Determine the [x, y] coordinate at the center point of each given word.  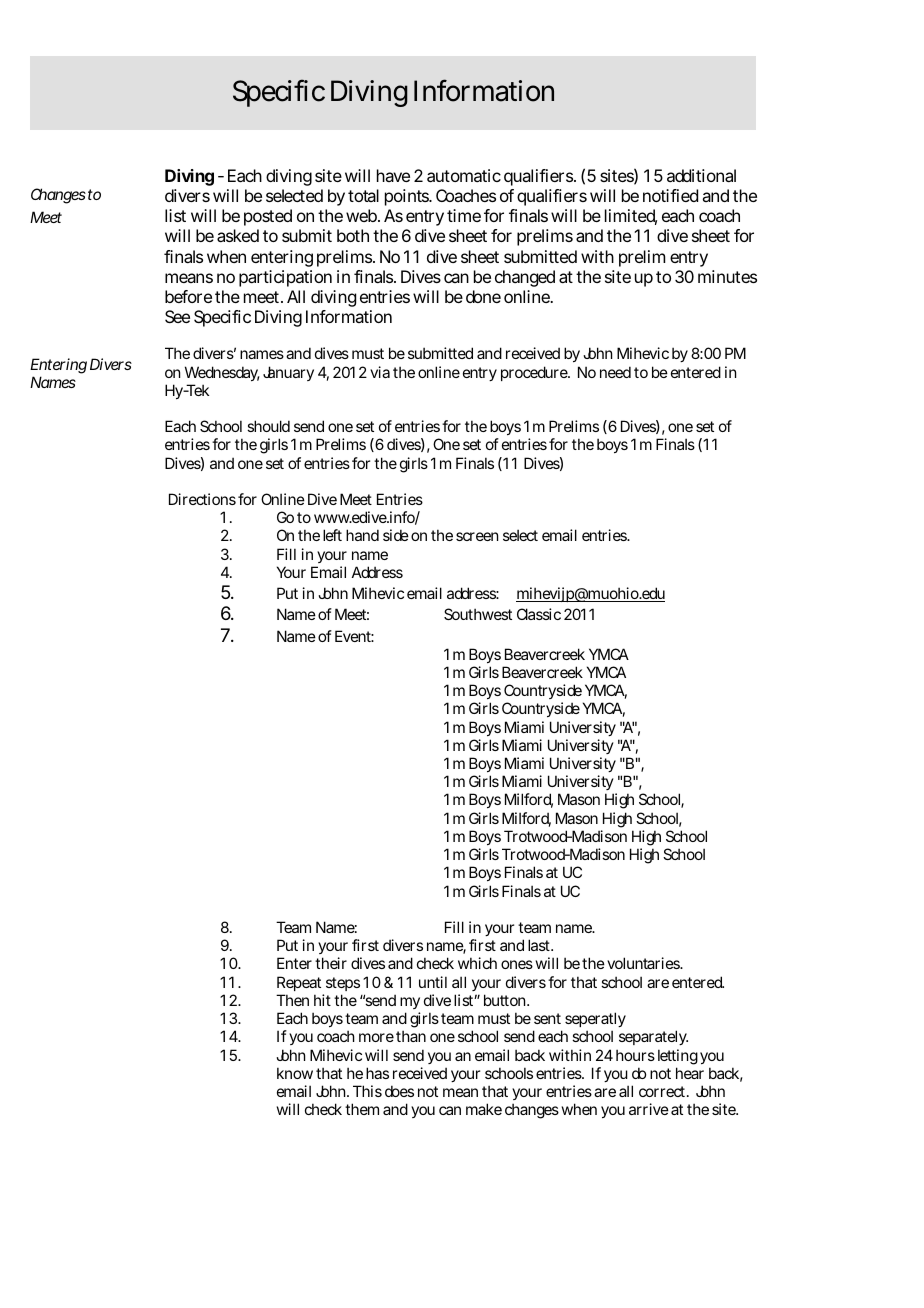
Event [354, 636]
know [295, 1073]
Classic [539, 614]
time [464, 215]
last [540, 945]
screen [477, 536]
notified [670, 195]
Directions [202, 499]
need [615, 372]
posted [268, 217]
